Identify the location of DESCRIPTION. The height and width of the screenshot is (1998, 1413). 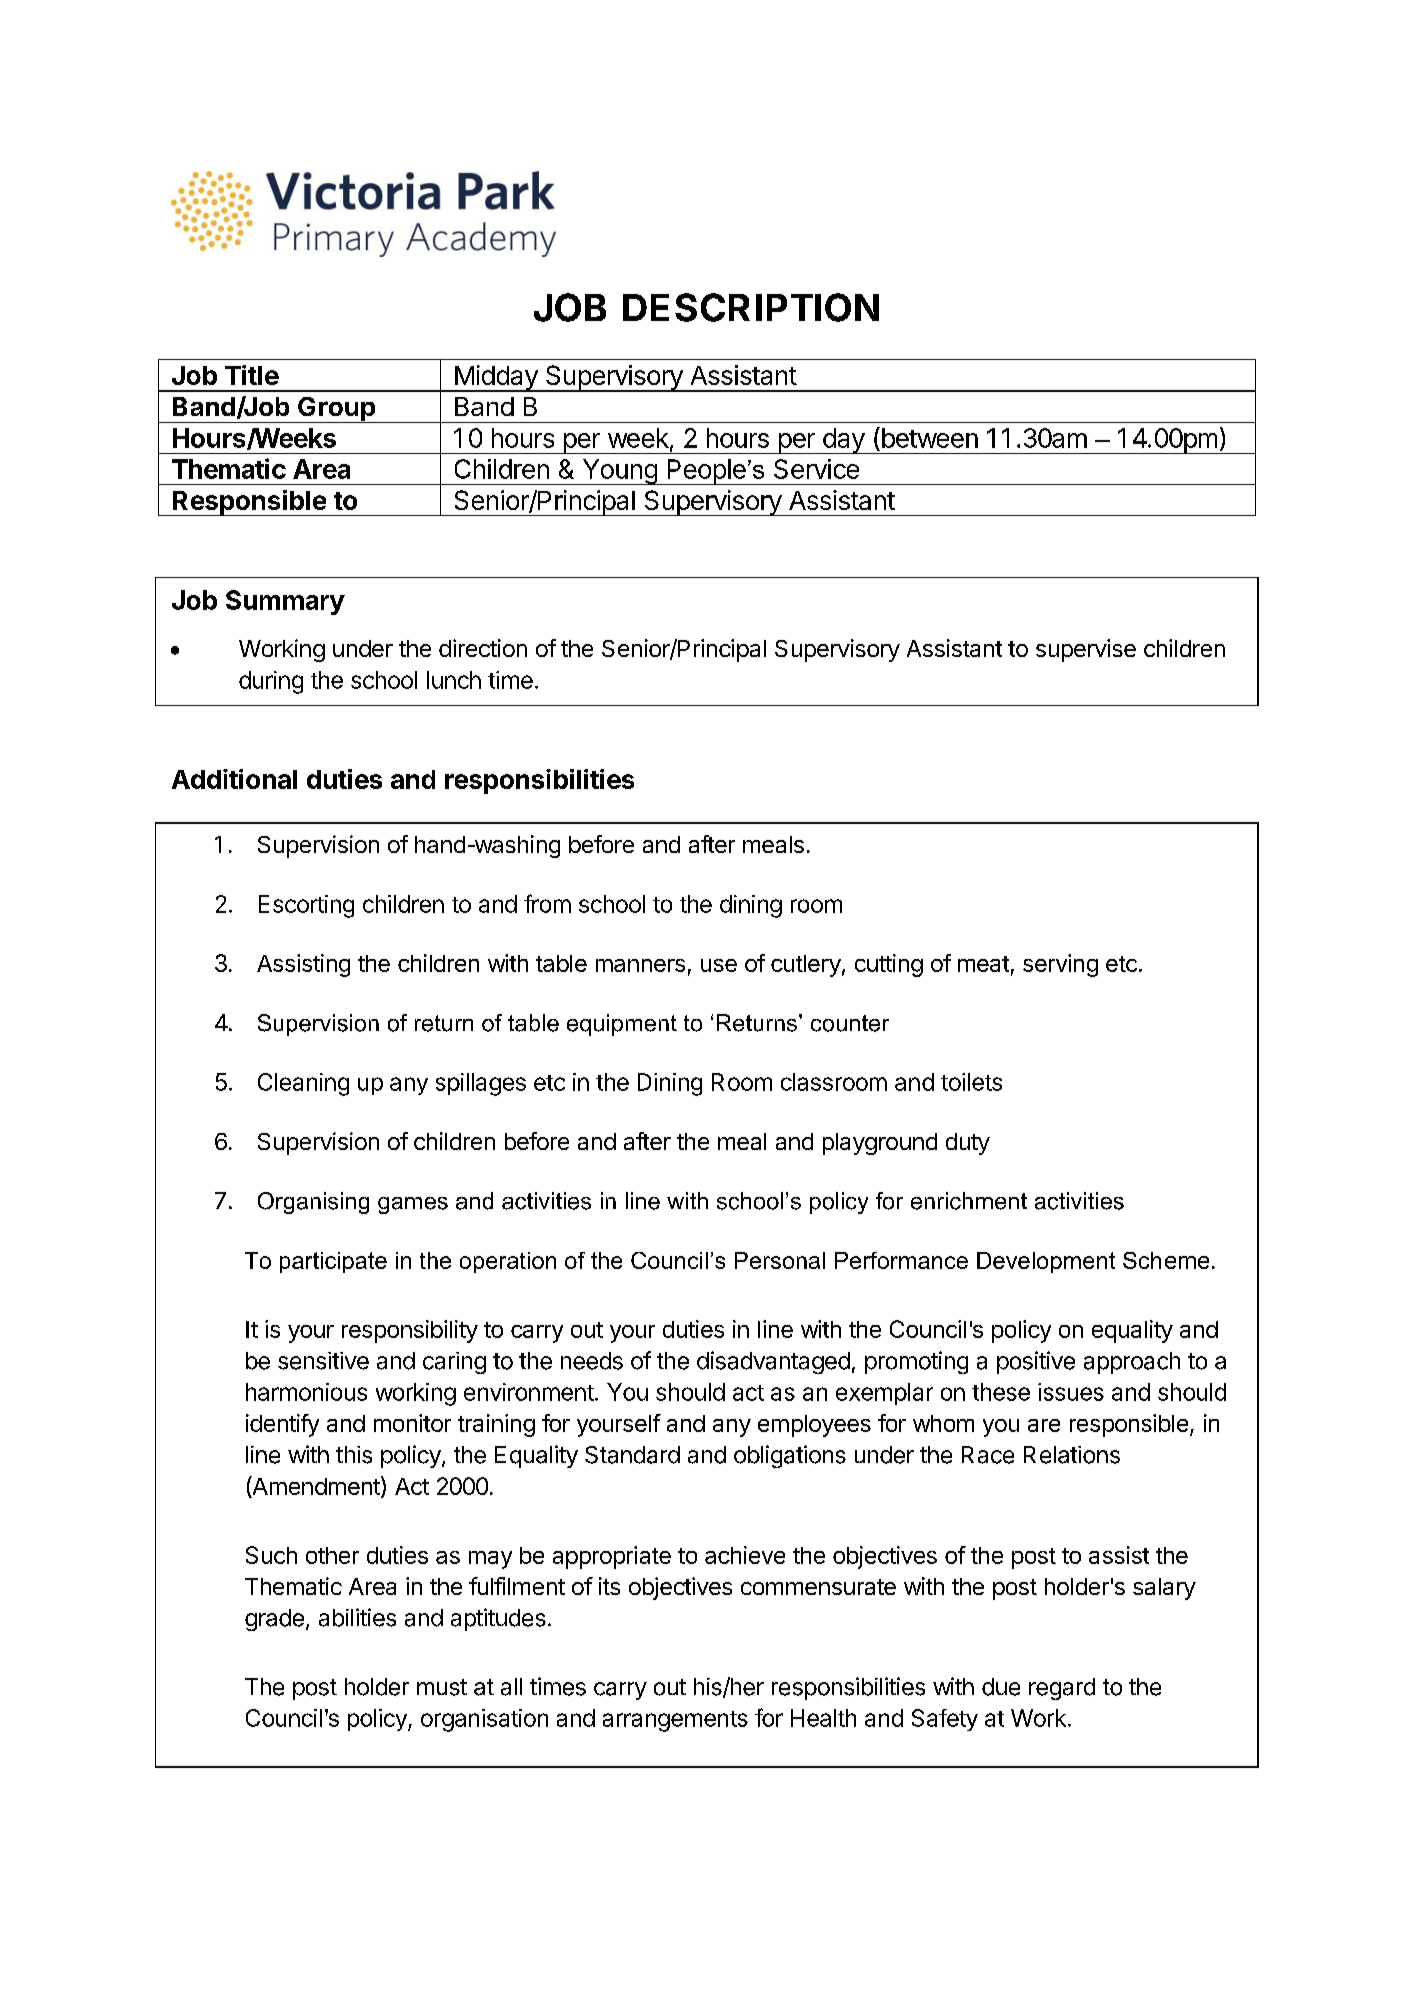
(751, 307).
